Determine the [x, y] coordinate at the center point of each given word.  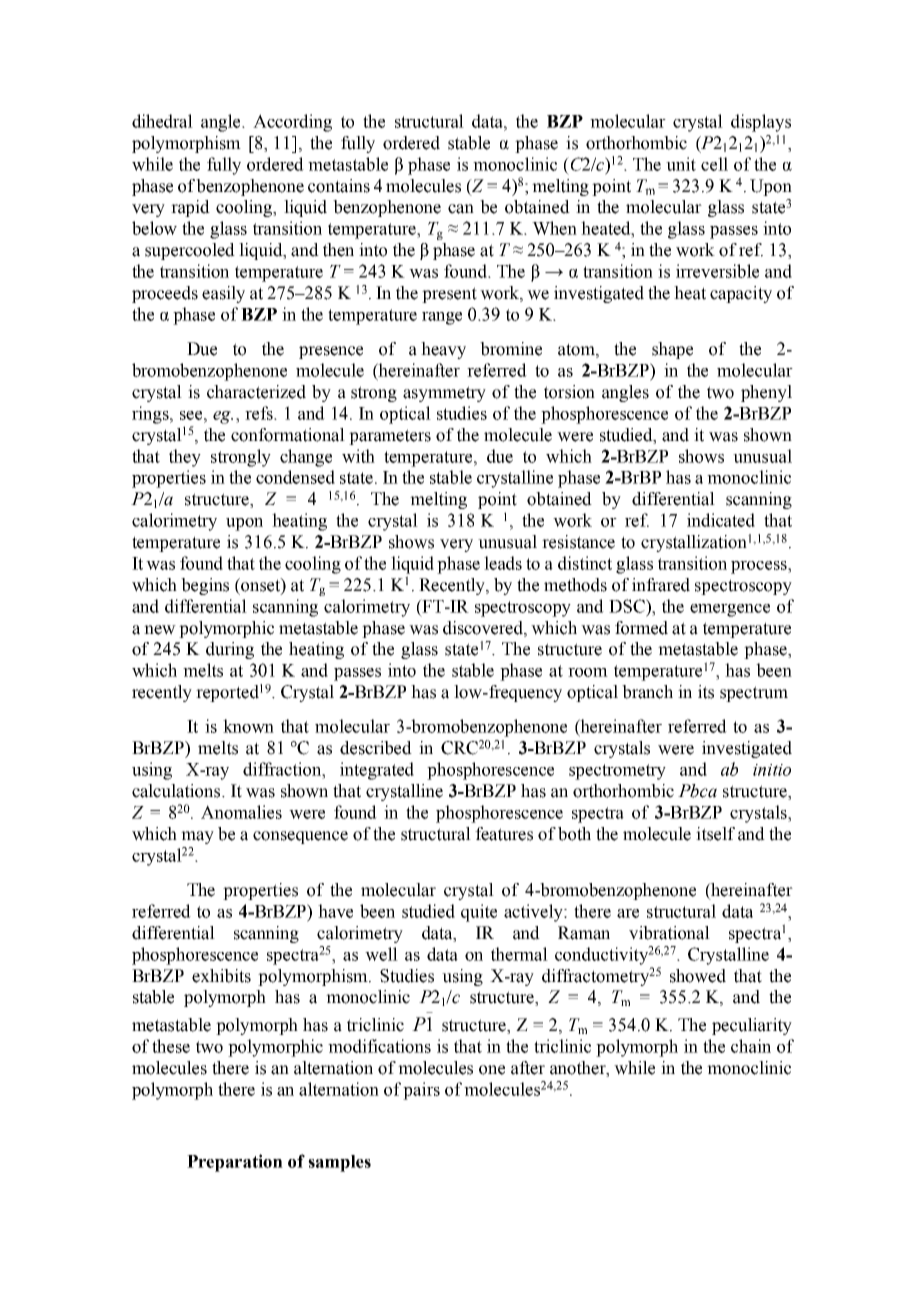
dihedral [162, 121]
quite [479, 913]
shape [672, 350]
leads [503, 563]
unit [681, 164]
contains [339, 186]
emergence [730, 610]
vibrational [669, 933]
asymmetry [444, 394]
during [230, 650]
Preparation [235, 1163]
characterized [256, 392]
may [197, 837]
